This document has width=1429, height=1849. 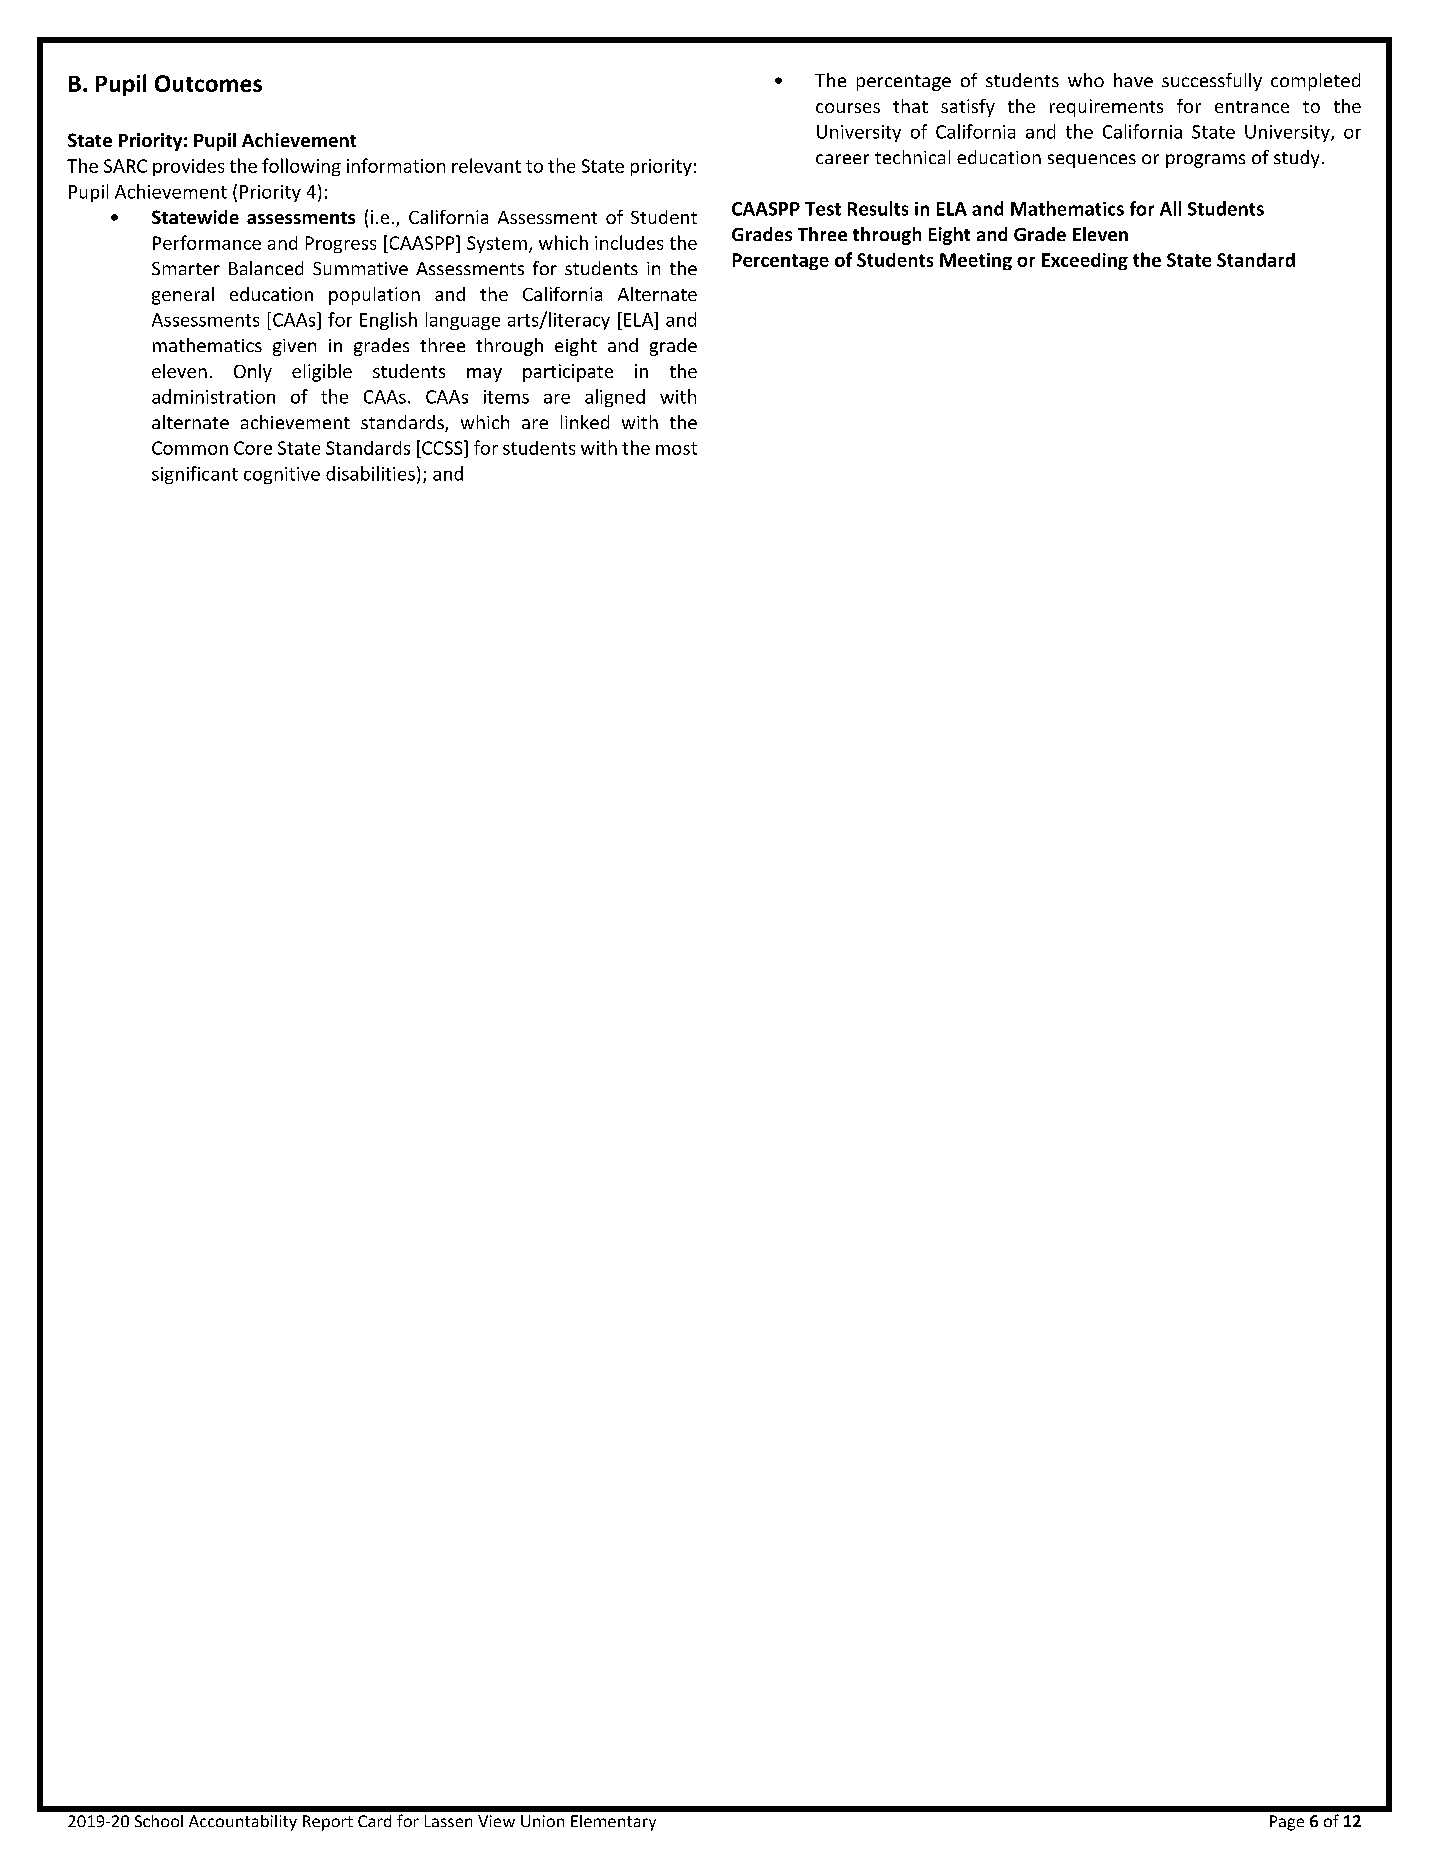 What do you see at coordinates (1085, 261) in the document?
I see `Exceeding` at bounding box center [1085, 261].
